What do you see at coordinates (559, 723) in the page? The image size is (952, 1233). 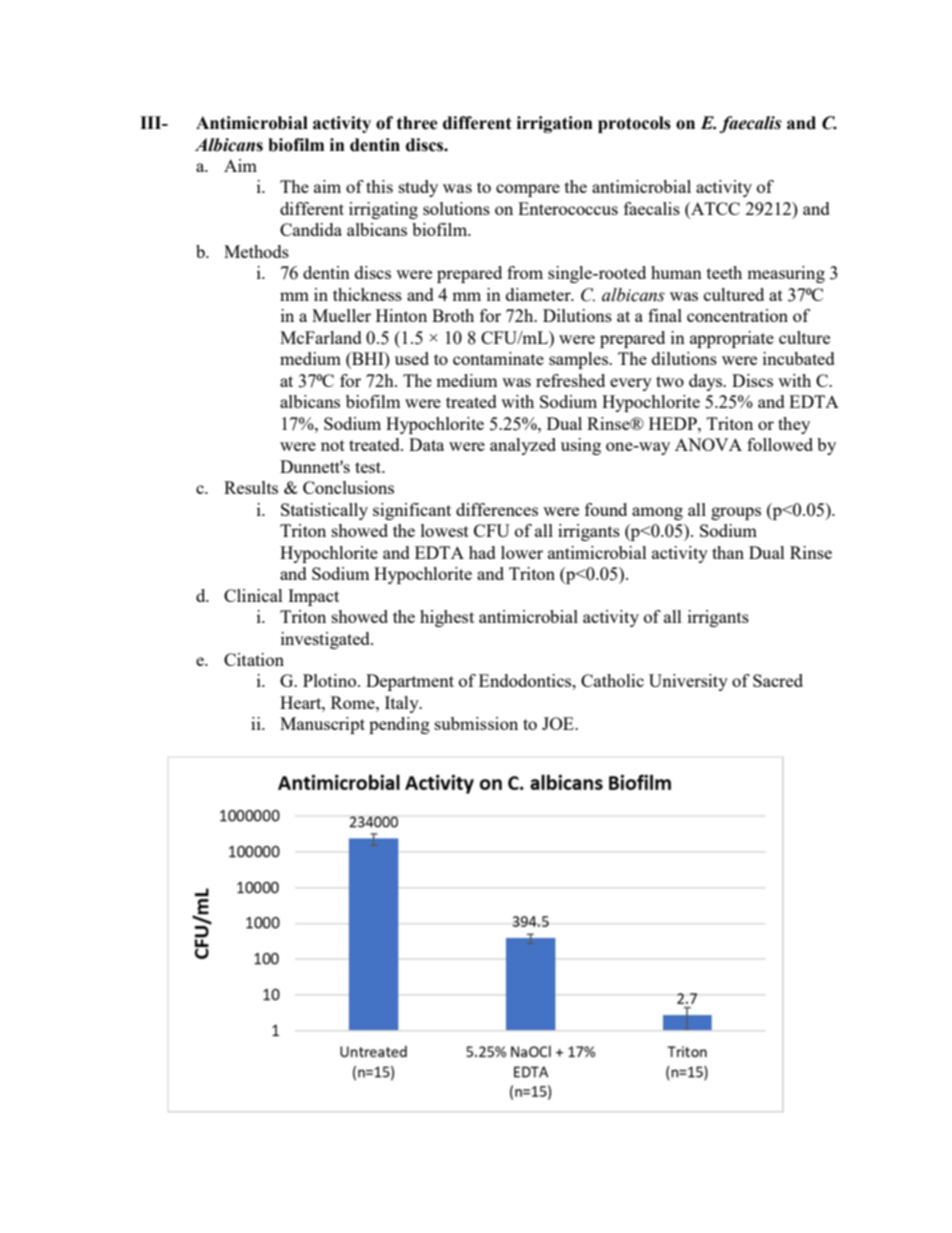 I see `JOE` at bounding box center [559, 723].
